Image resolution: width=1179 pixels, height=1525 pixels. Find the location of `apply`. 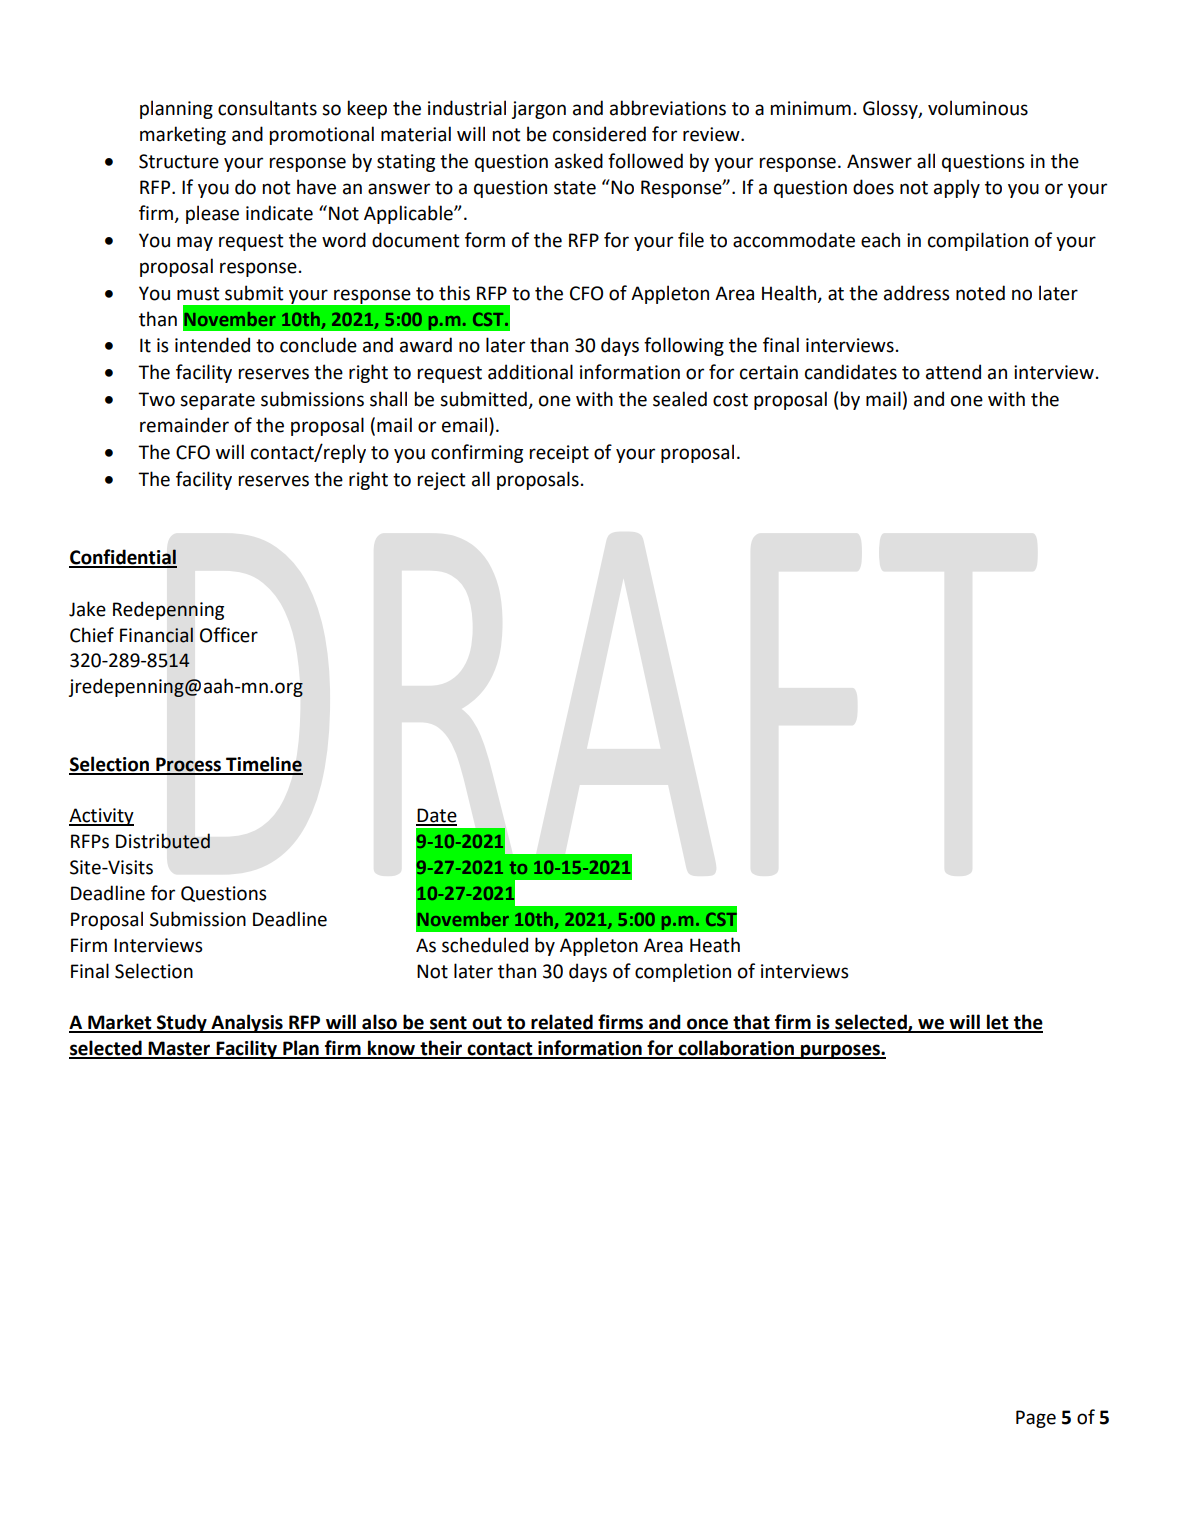

apply is located at coordinates (957, 188).
